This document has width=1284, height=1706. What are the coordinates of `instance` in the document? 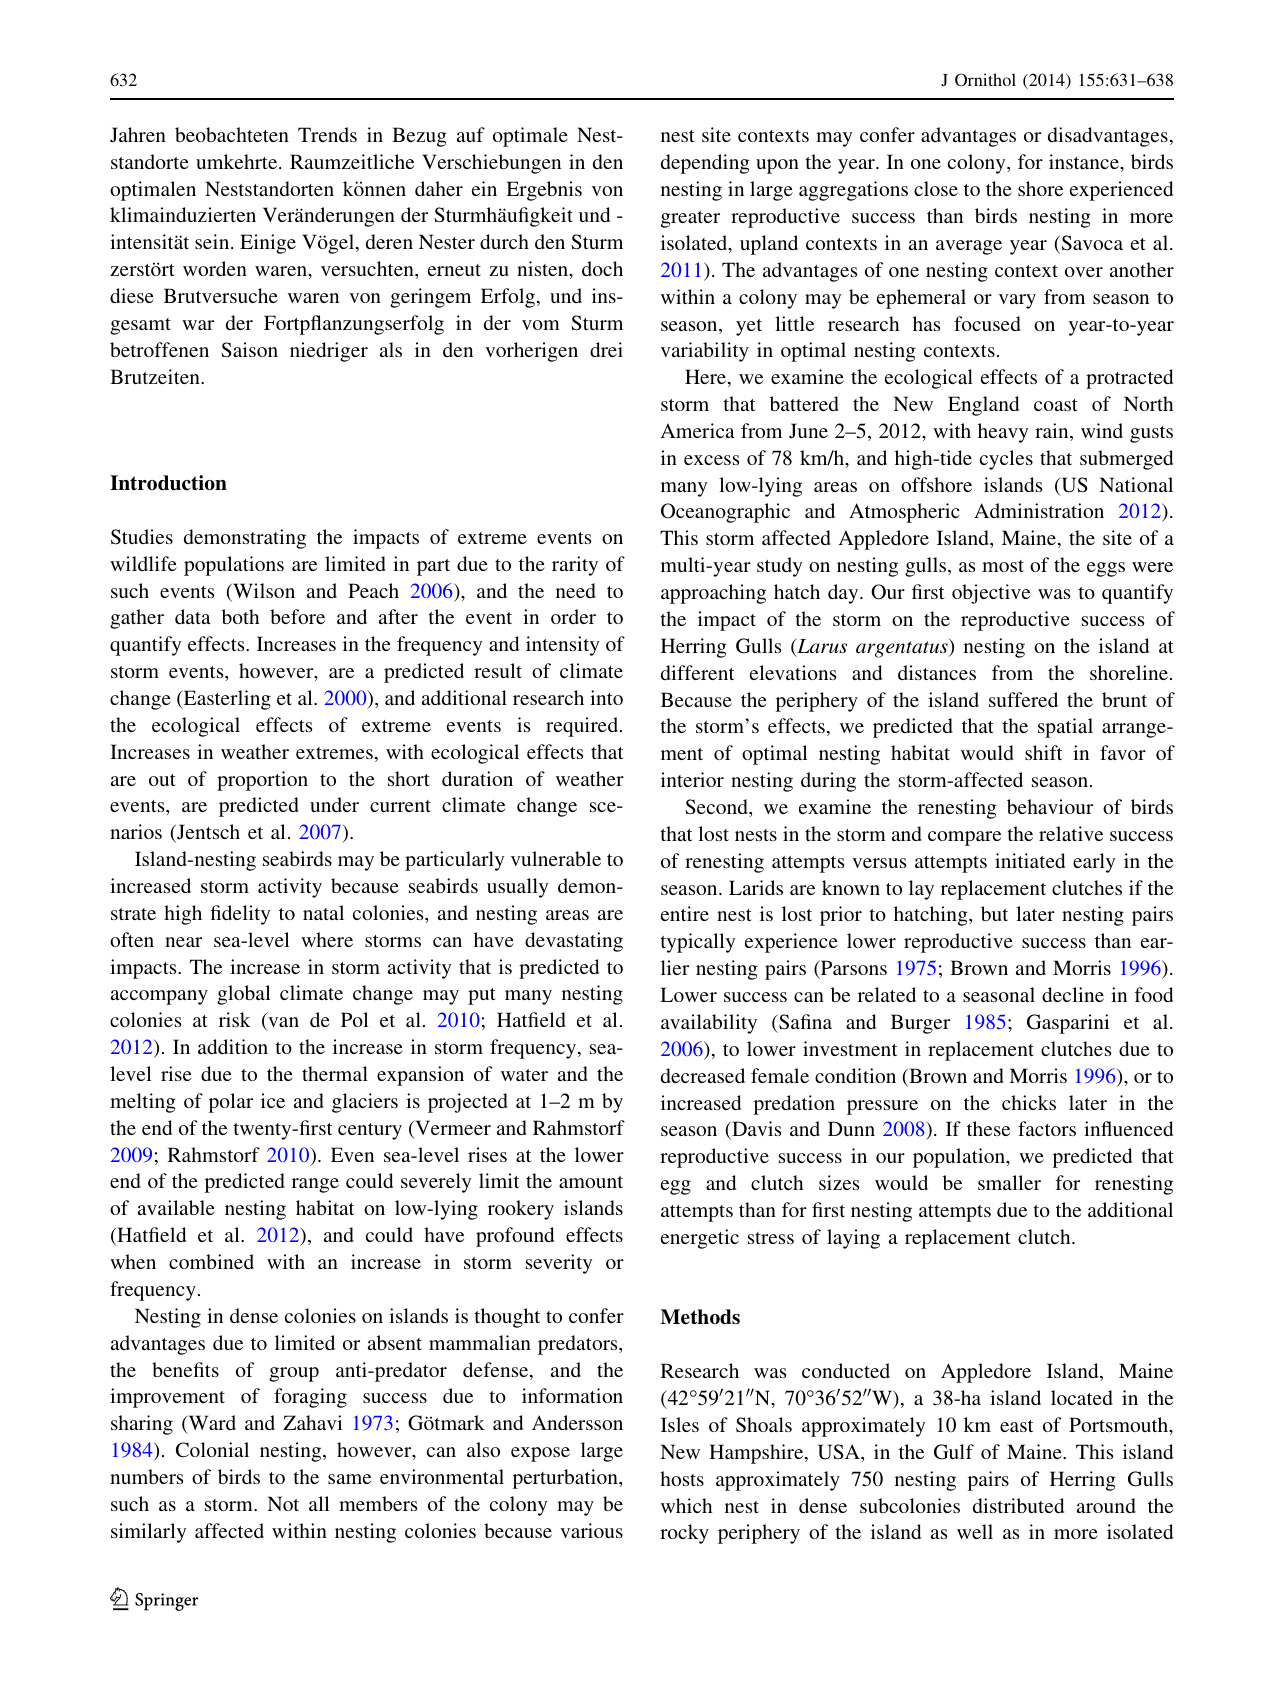 It's located at (1085, 161).
